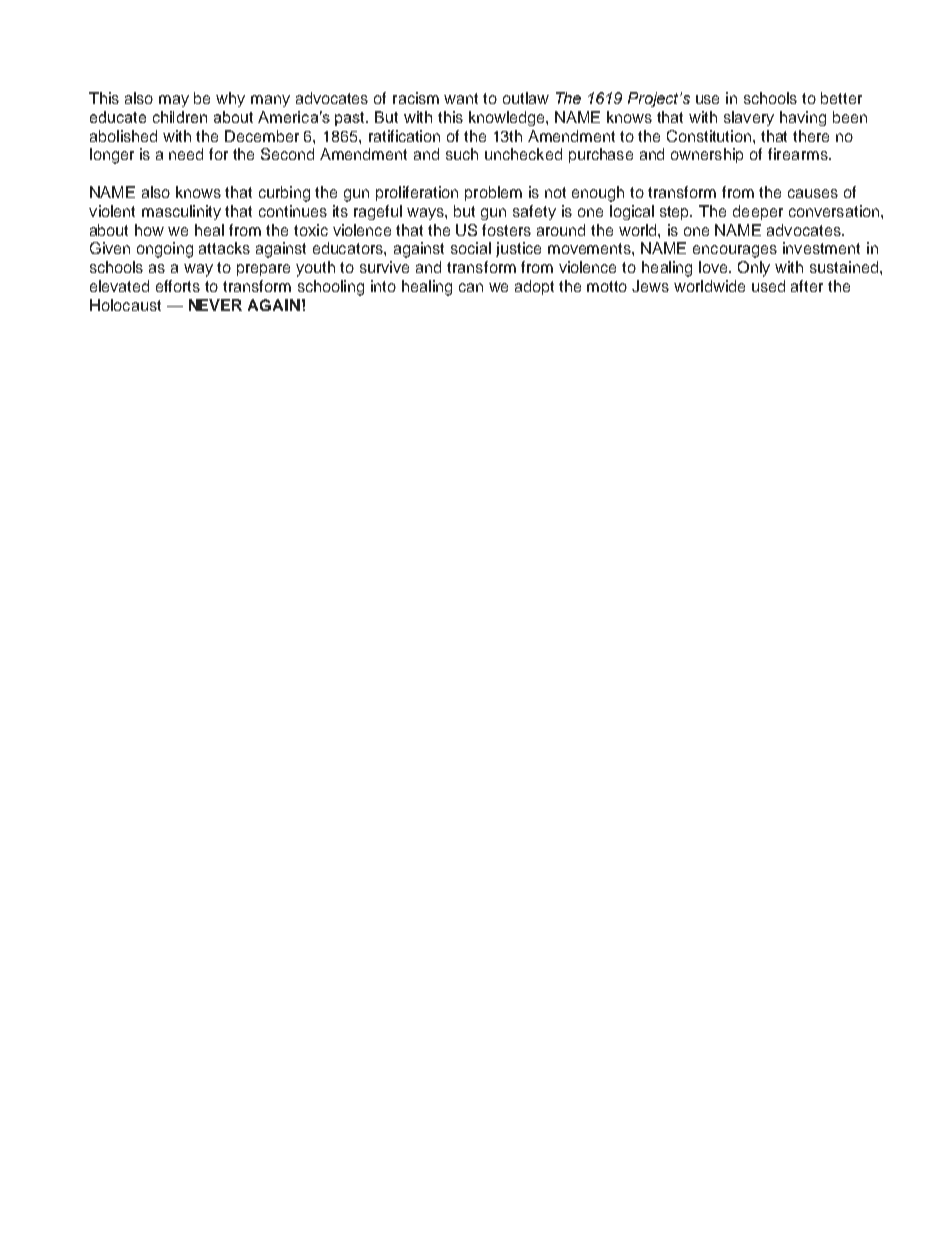  What do you see at coordinates (841, 98) in the image?
I see `better` at bounding box center [841, 98].
